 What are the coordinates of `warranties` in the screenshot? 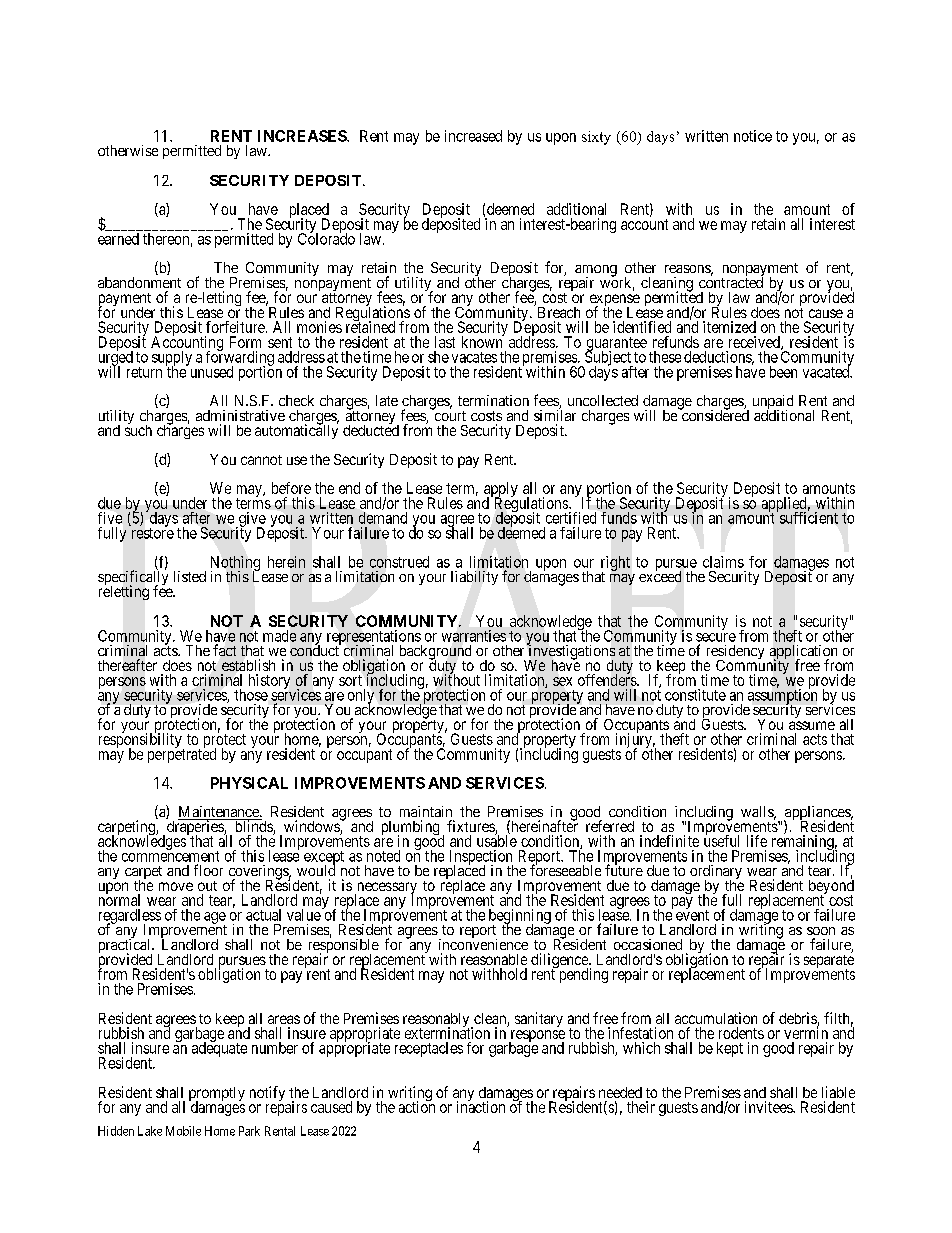 It's located at (474, 636).
